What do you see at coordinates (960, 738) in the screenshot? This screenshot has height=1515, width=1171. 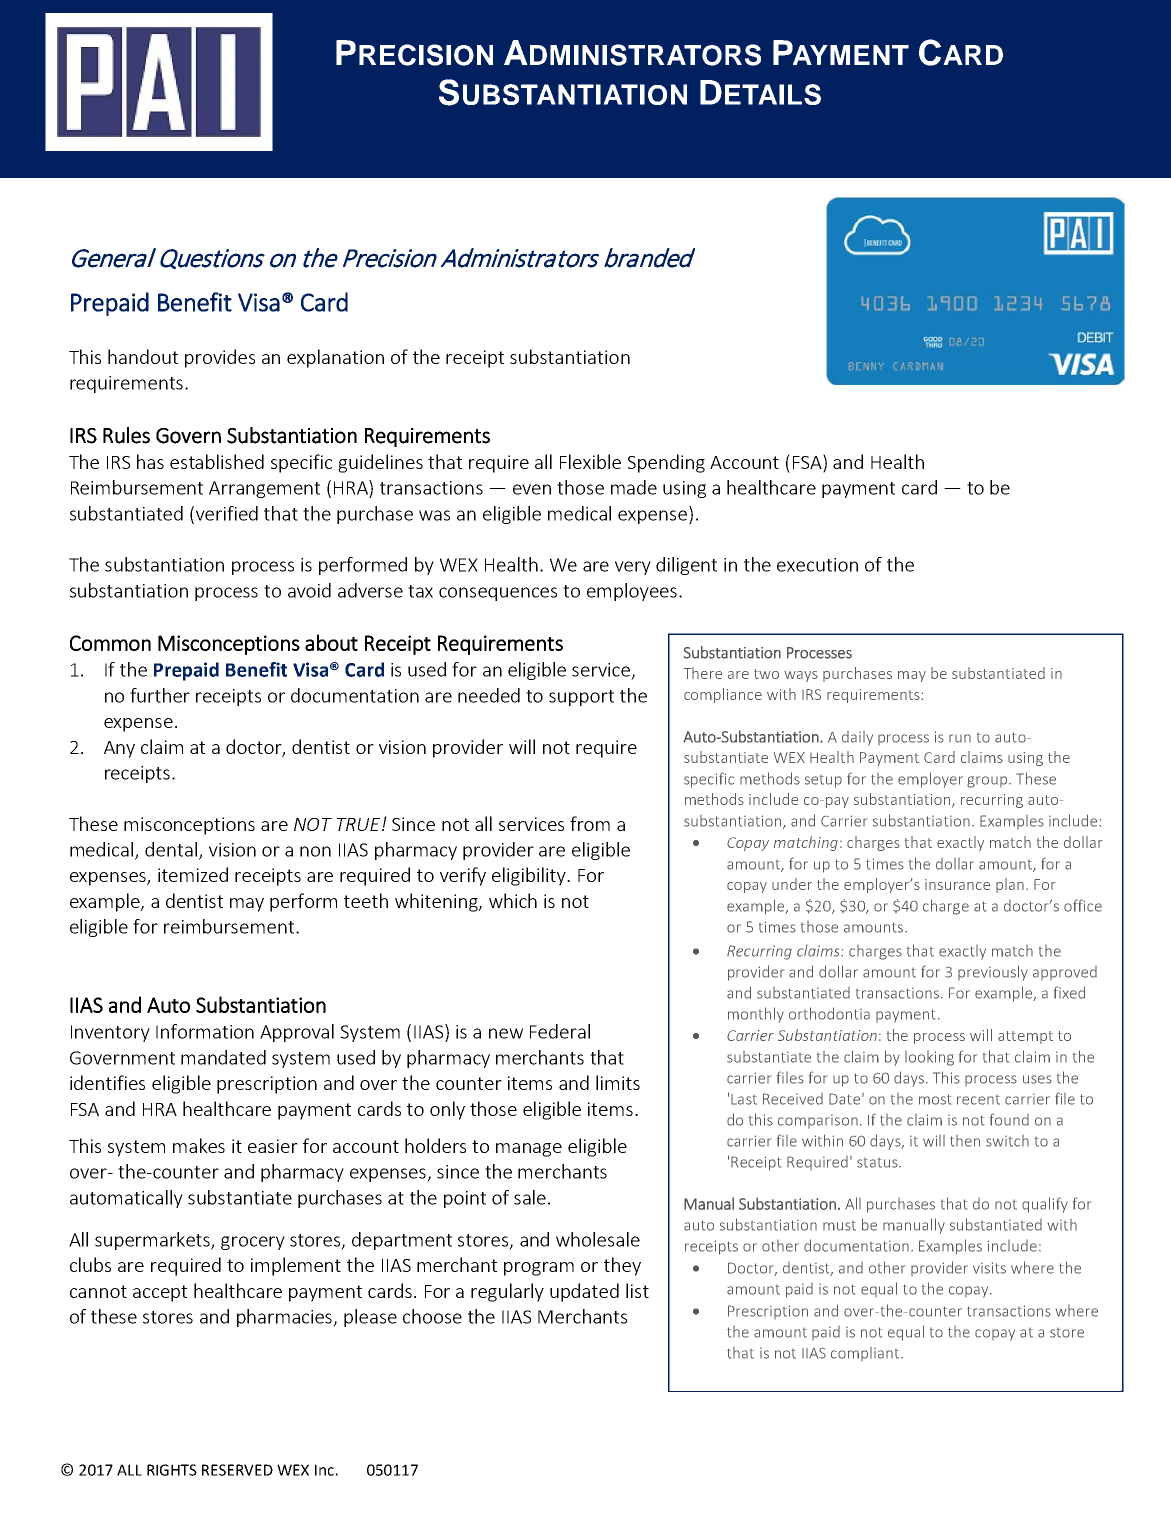 I see `run` at bounding box center [960, 738].
